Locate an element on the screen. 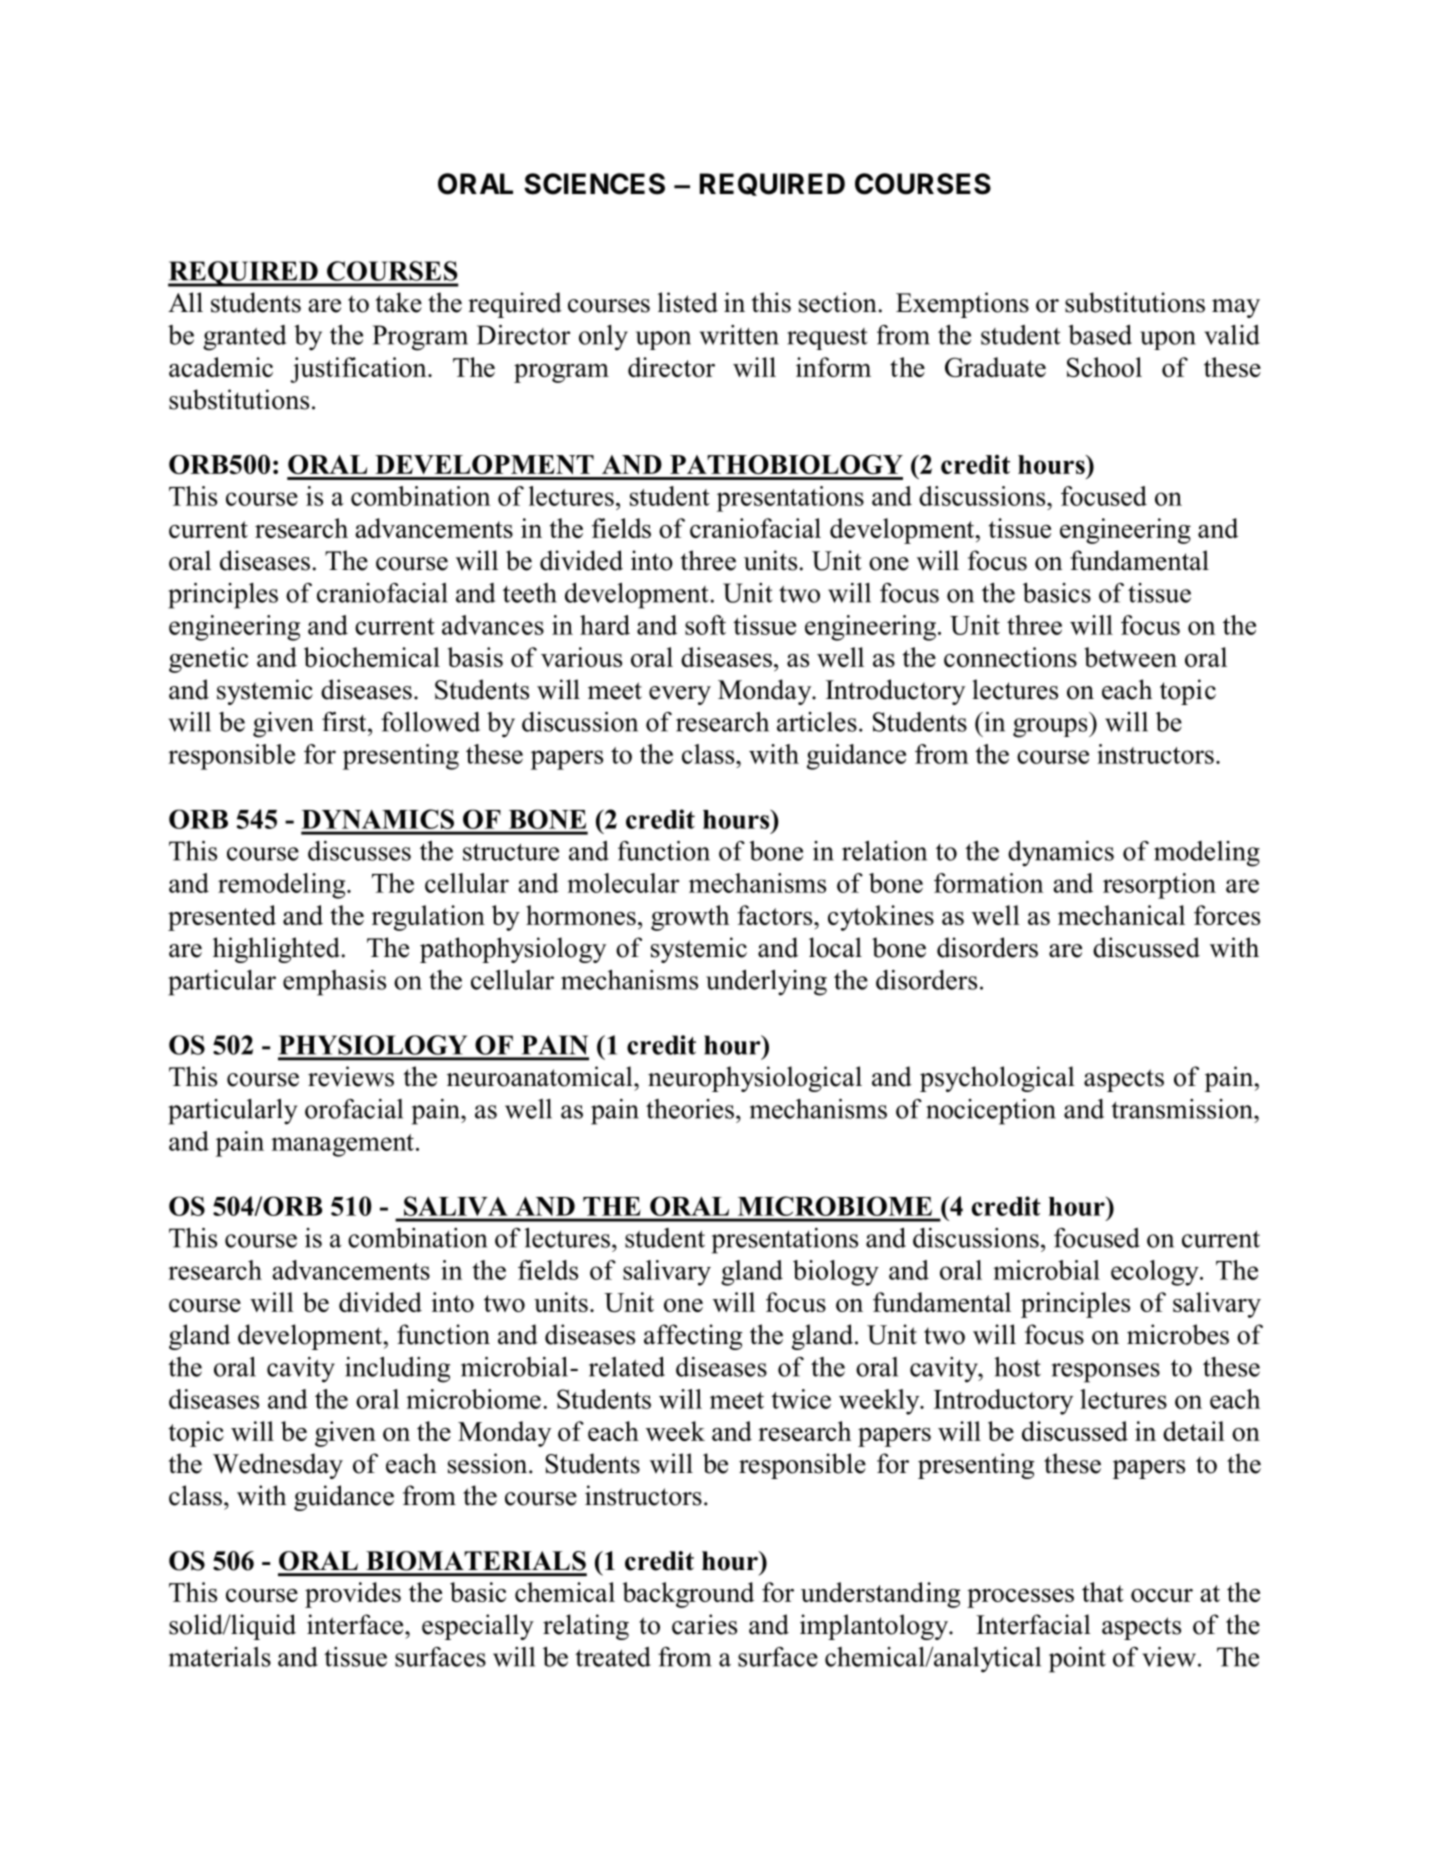 This screenshot has height=1850, width=1429. listed is located at coordinates (688, 302).
